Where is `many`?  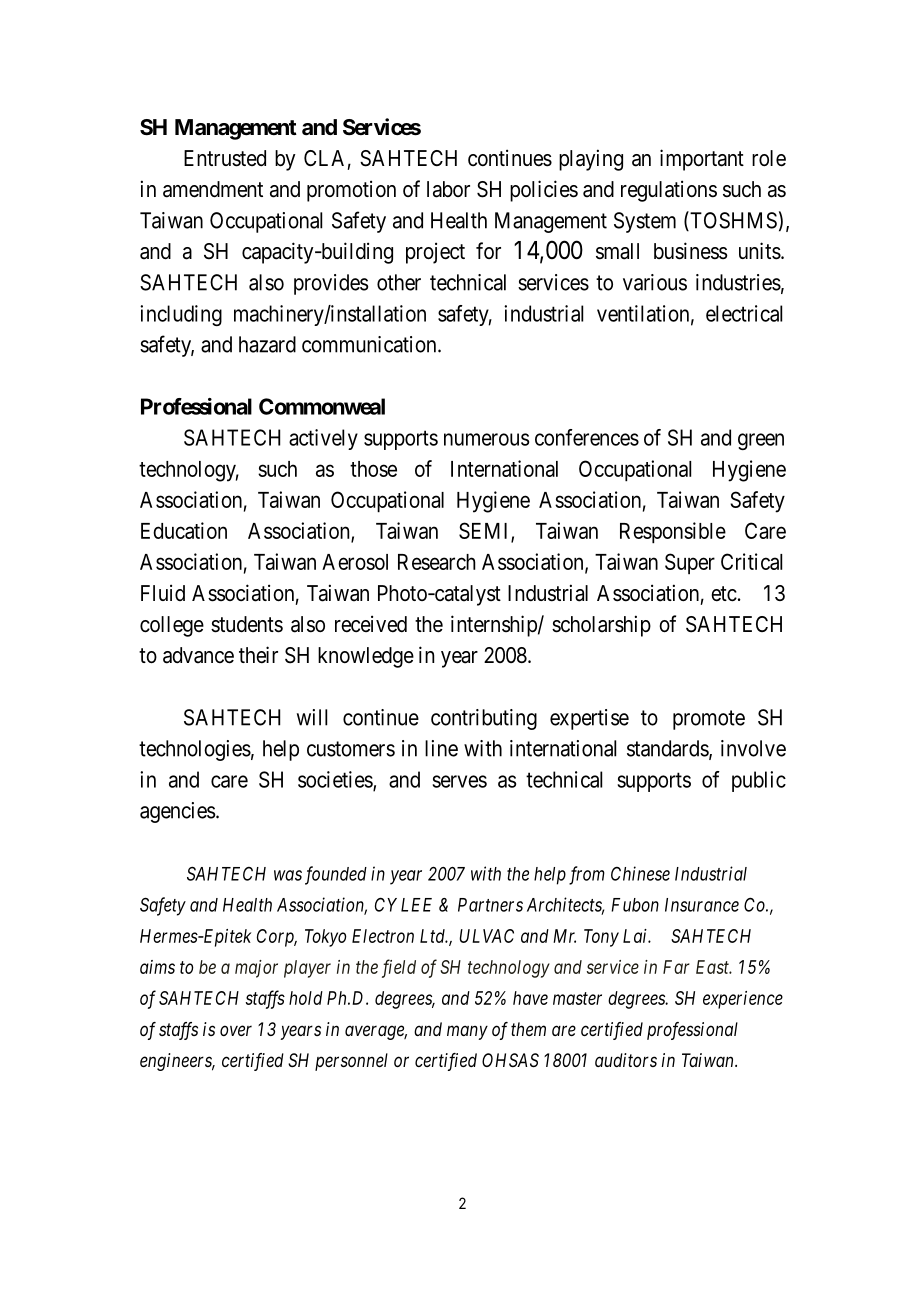
many is located at coordinates (467, 1032).
